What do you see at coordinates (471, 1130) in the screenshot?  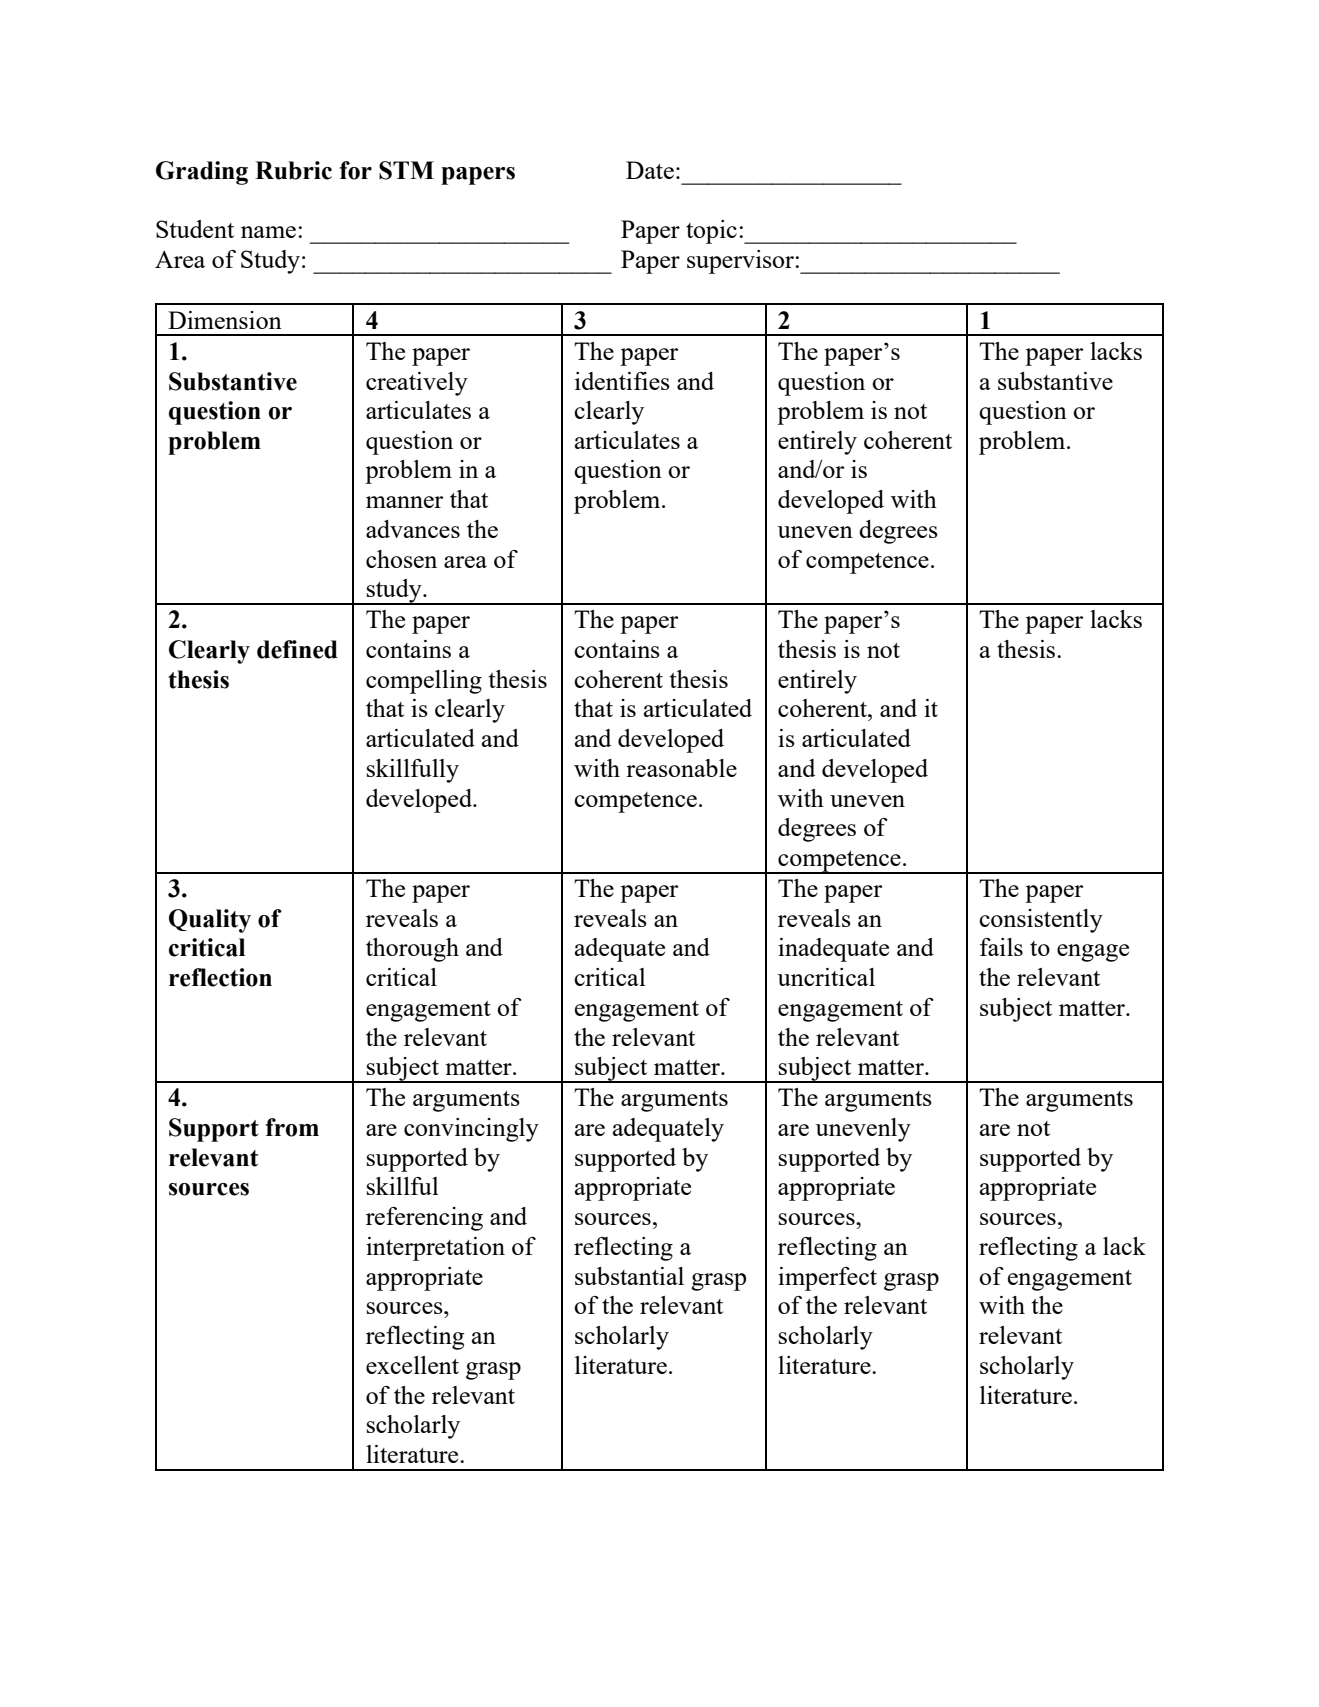 I see `convincingly` at bounding box center [471, 1130].
